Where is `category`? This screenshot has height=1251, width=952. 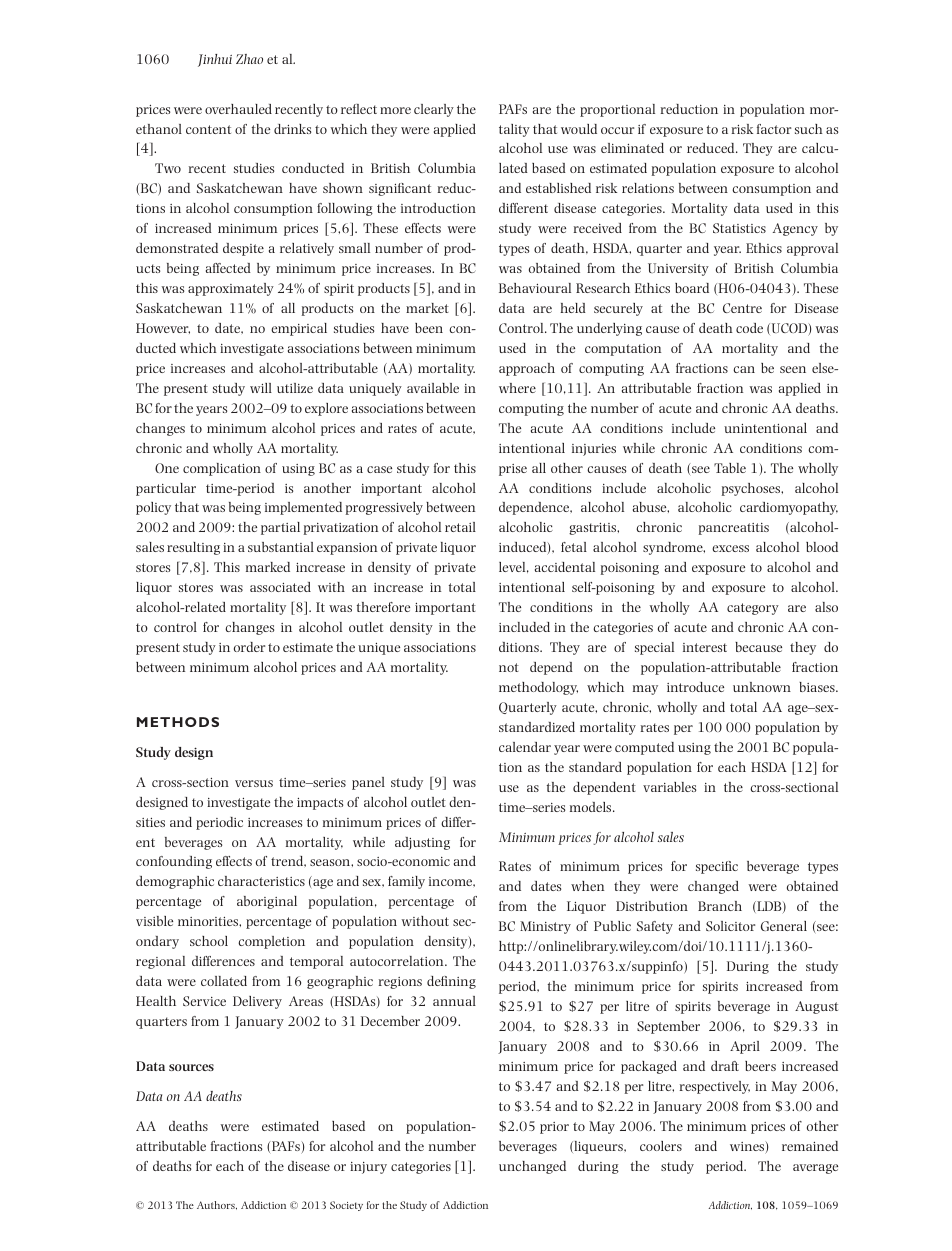 category is located at coordinates (753, 609).
